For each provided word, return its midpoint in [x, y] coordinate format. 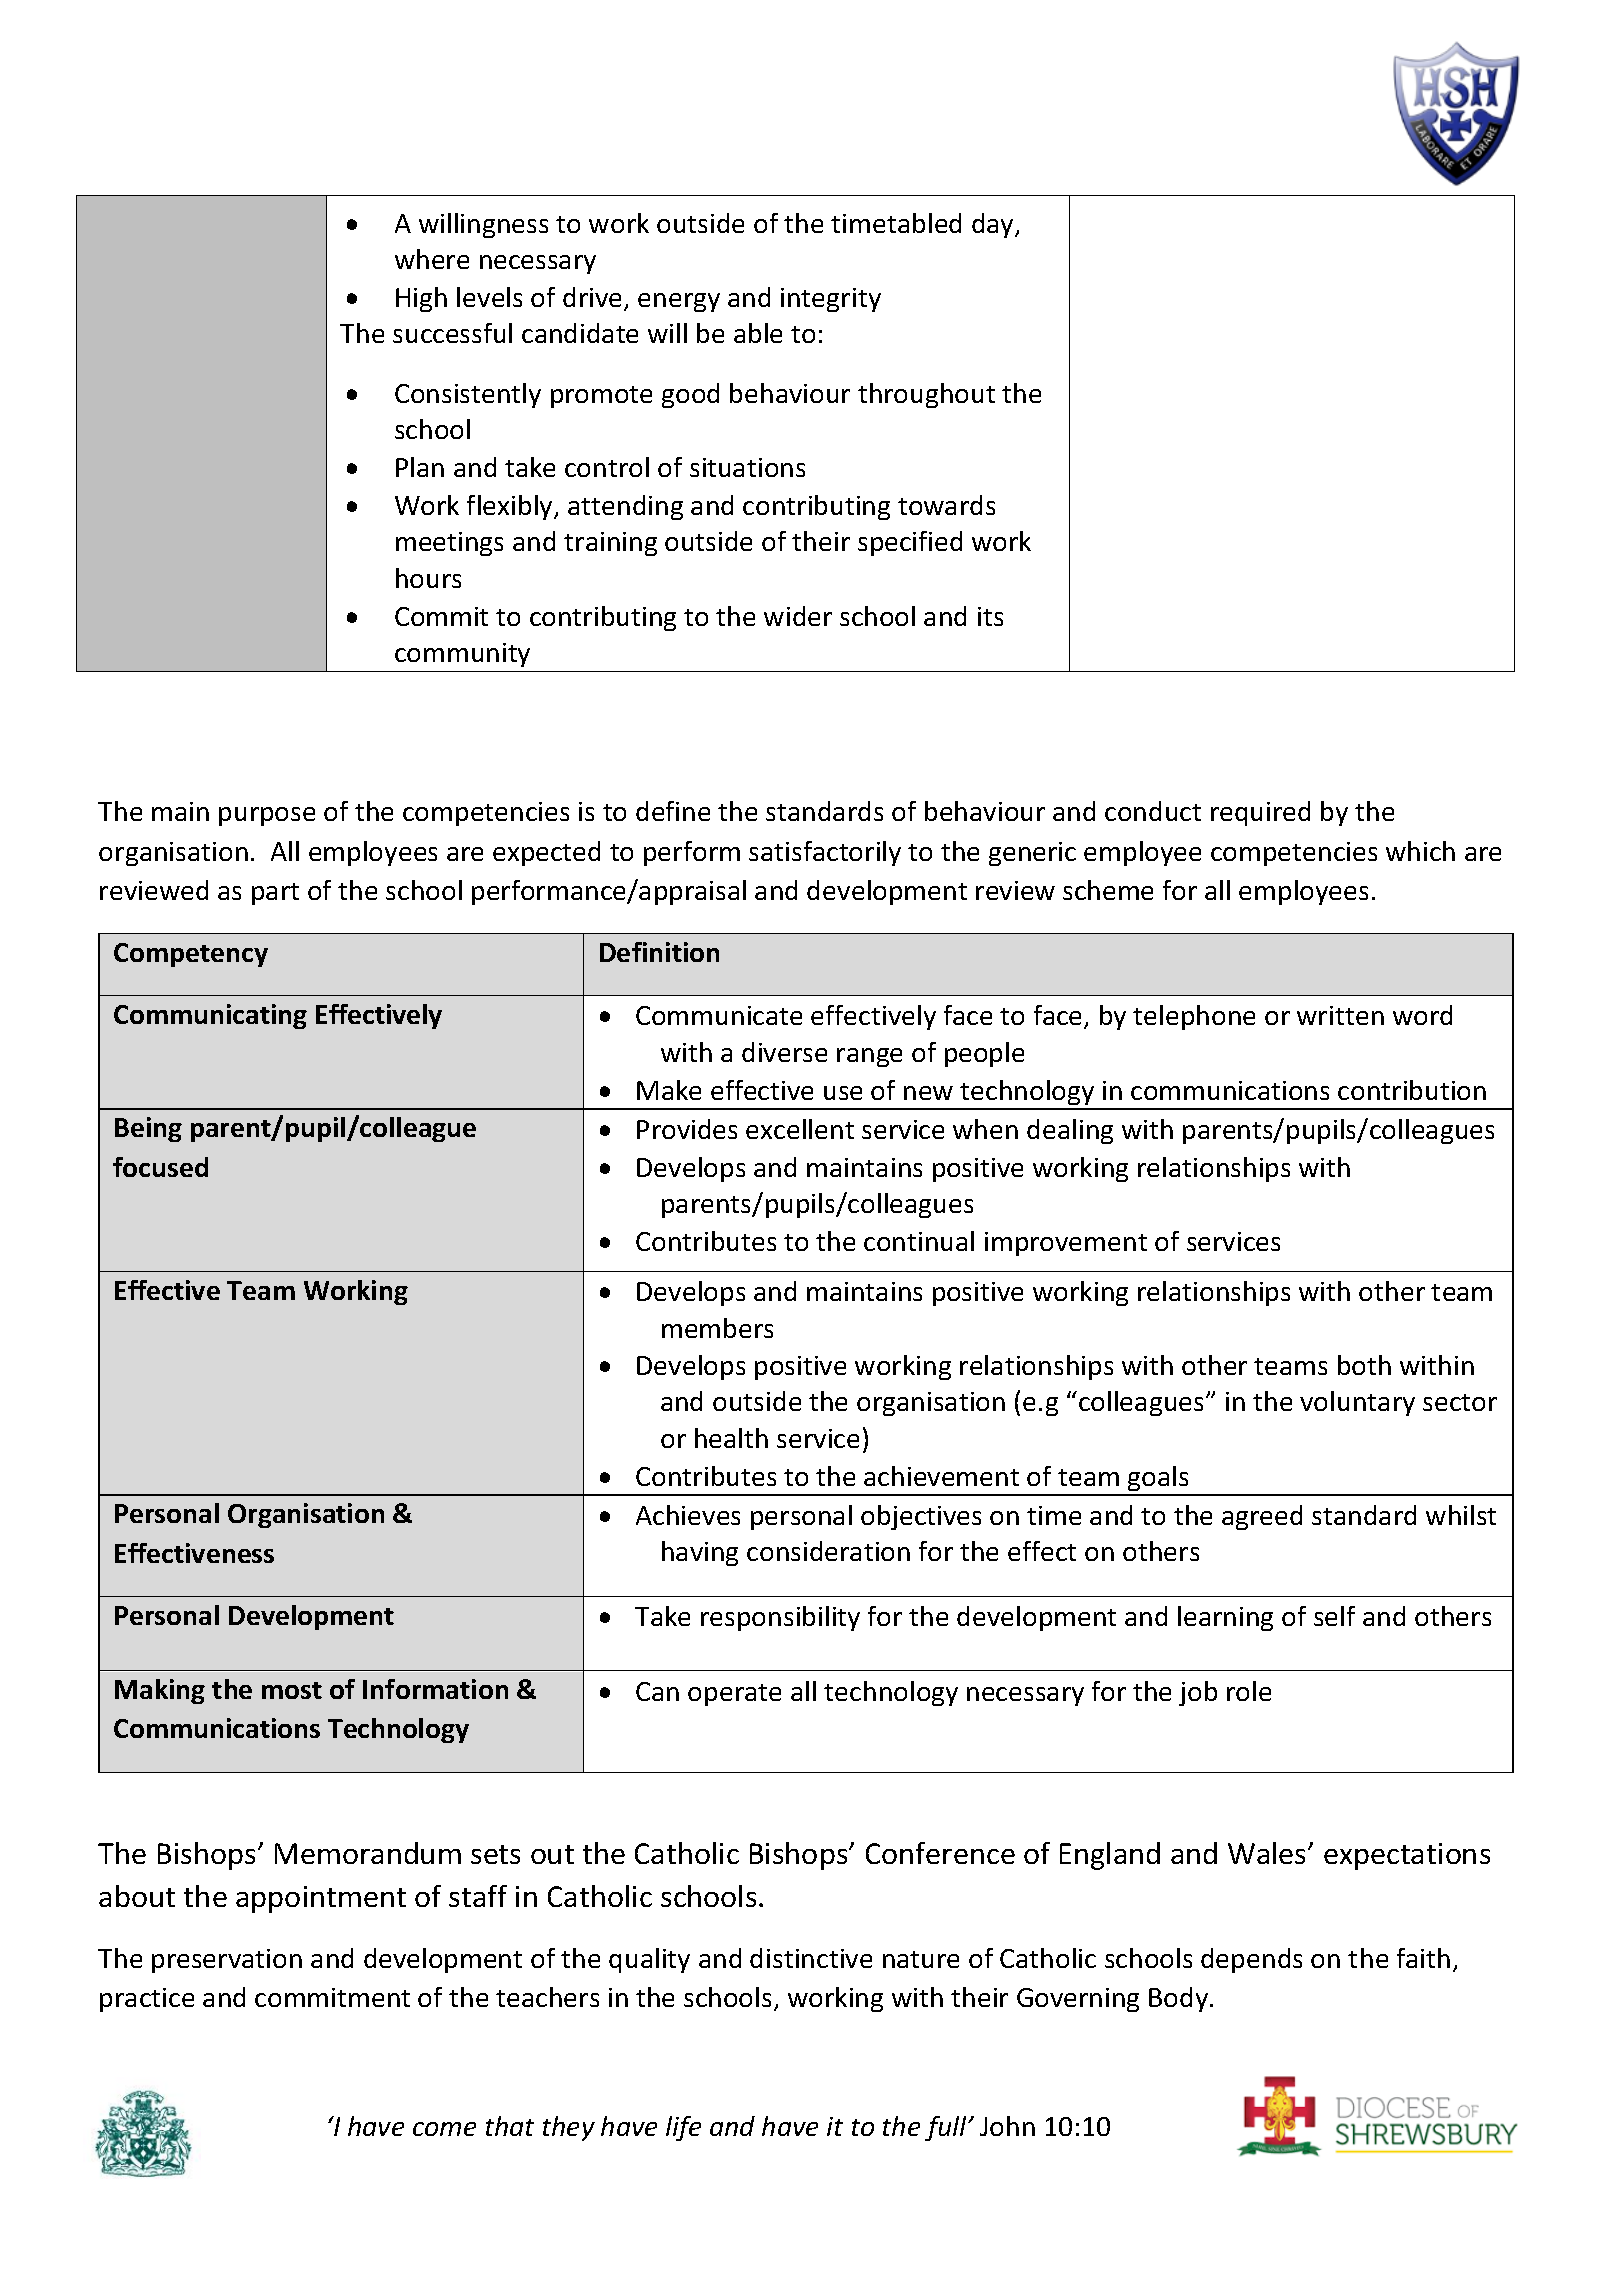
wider [798, 616]
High [421, 299]
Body [1180, 1999]
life [683, 2128]
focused [160, 1167]
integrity [831, 300]
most [292, 1690]
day [994, 225]
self [1334, 1616]
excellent [800, 1129]
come [444, 2129]
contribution [1412, 1090]
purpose [267, 816]
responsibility [780, 1618]
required [1260, 813]
